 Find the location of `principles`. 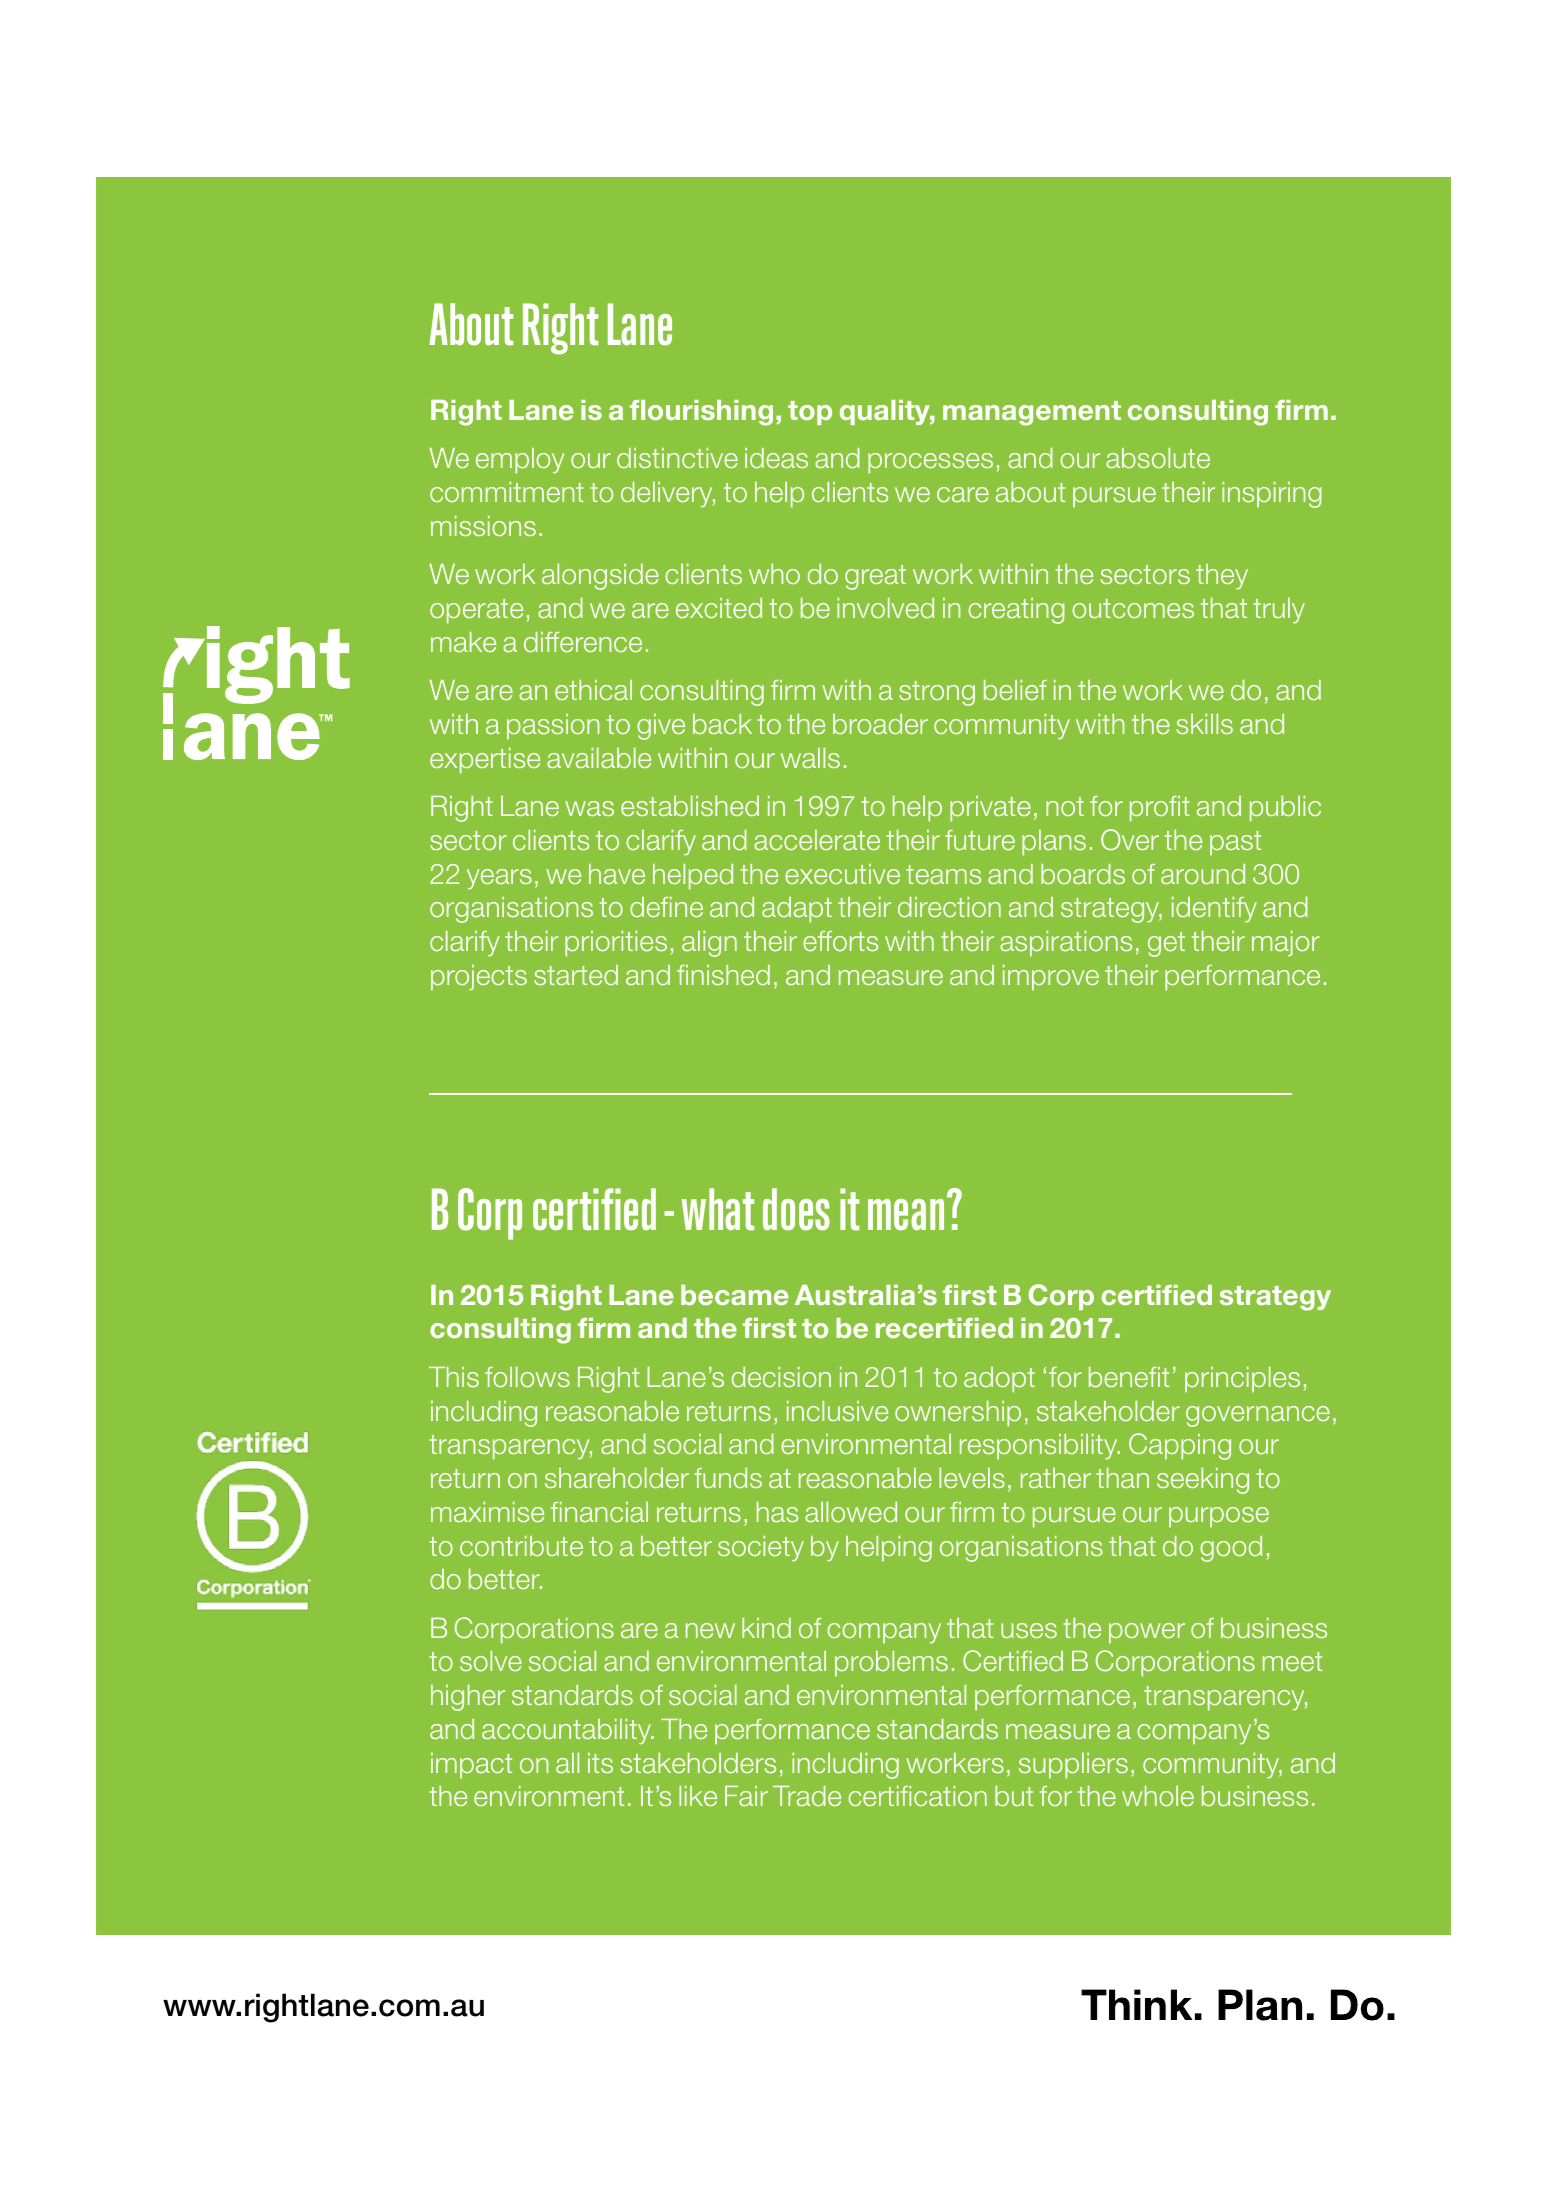

principles is located at coordinates (1242, 1380).
